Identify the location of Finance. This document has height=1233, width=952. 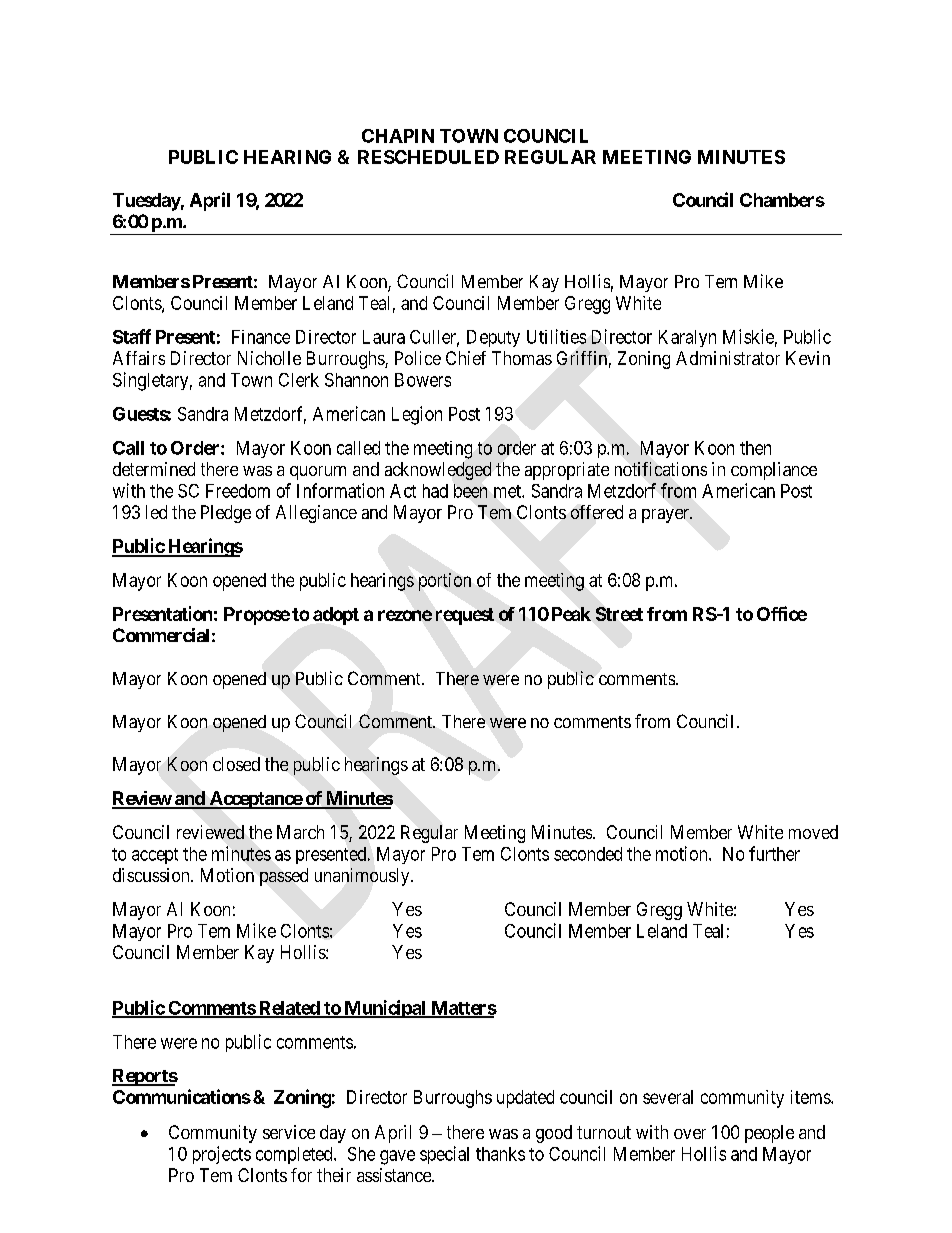
(261, 337).
